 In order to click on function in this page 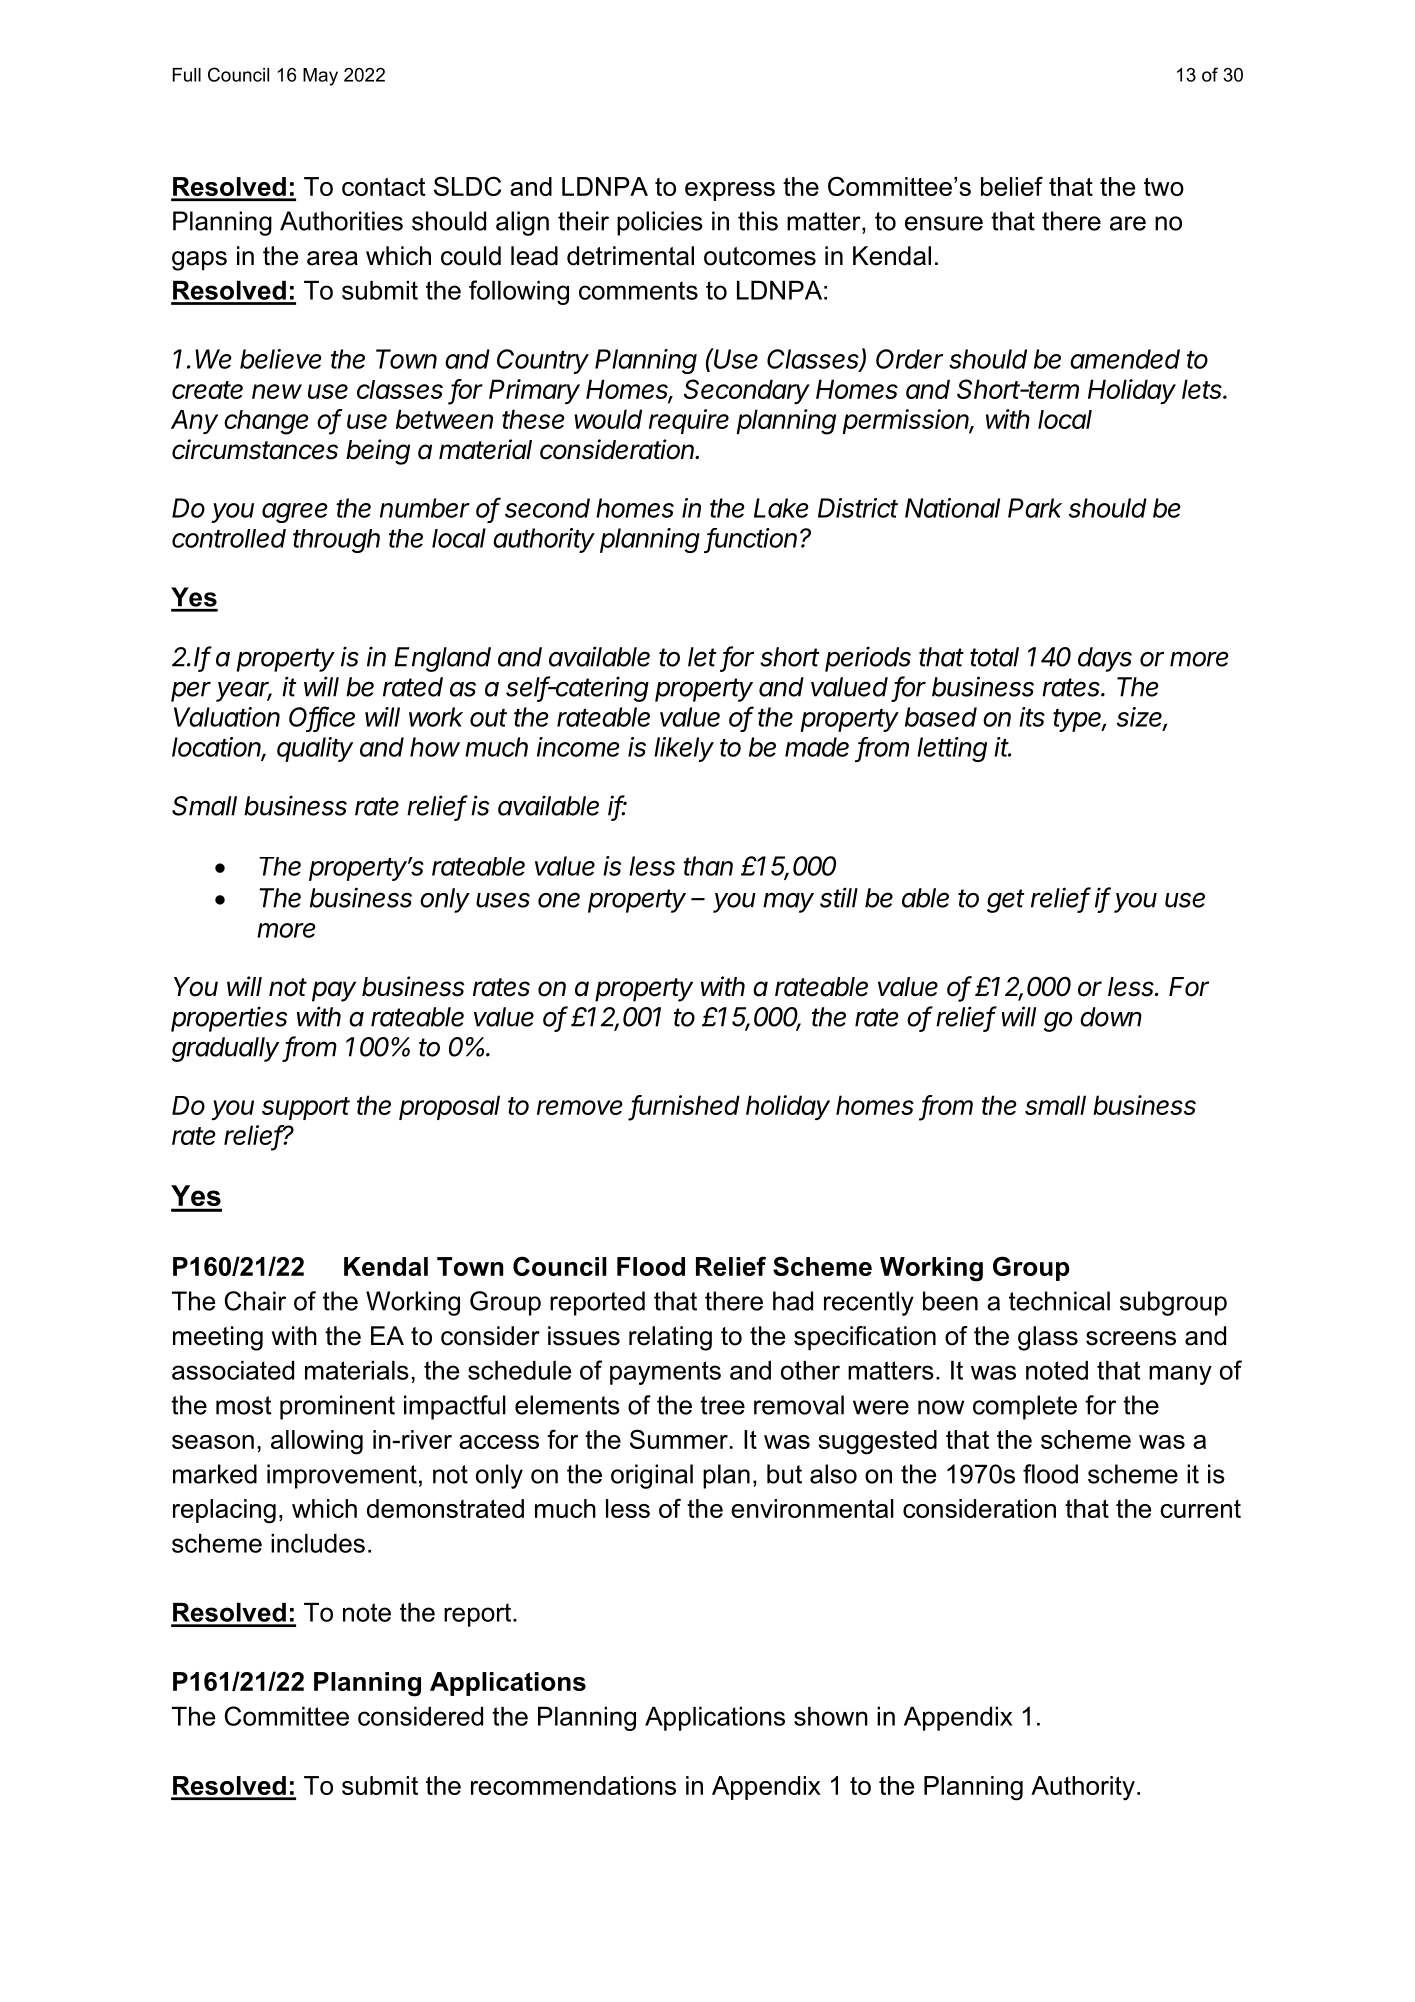, I will do `click(754, 539)`.
